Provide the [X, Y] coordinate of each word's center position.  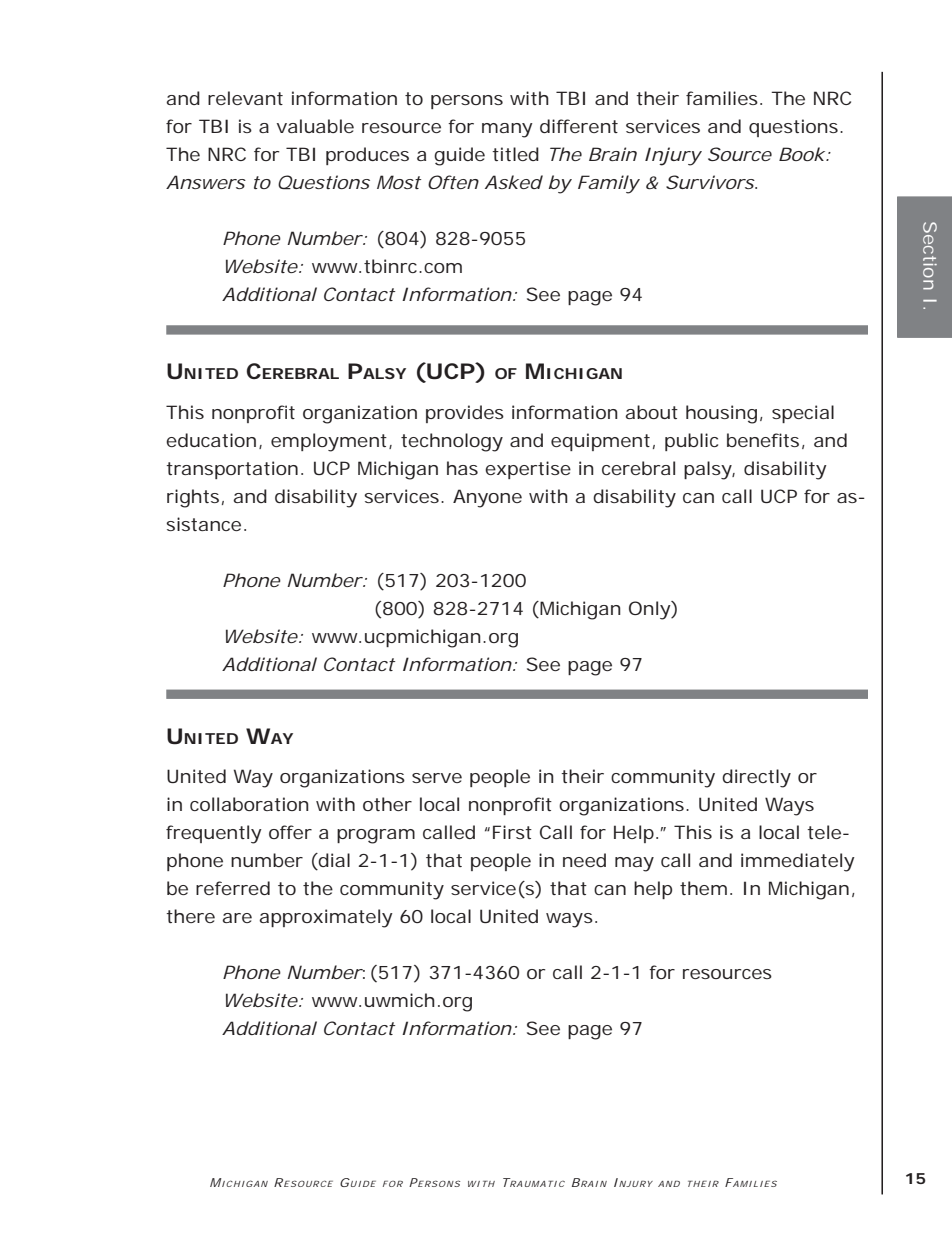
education [211, 440]
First [512, 832]
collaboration [249, 804]
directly [756, 778]
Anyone [487, 498]
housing [721, 414]
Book [802, 154]
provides [465, 414]
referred [233, 888]
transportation [232, 470]
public [691, 442]
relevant [245, 98]
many [507, 130]
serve [437, 778]
